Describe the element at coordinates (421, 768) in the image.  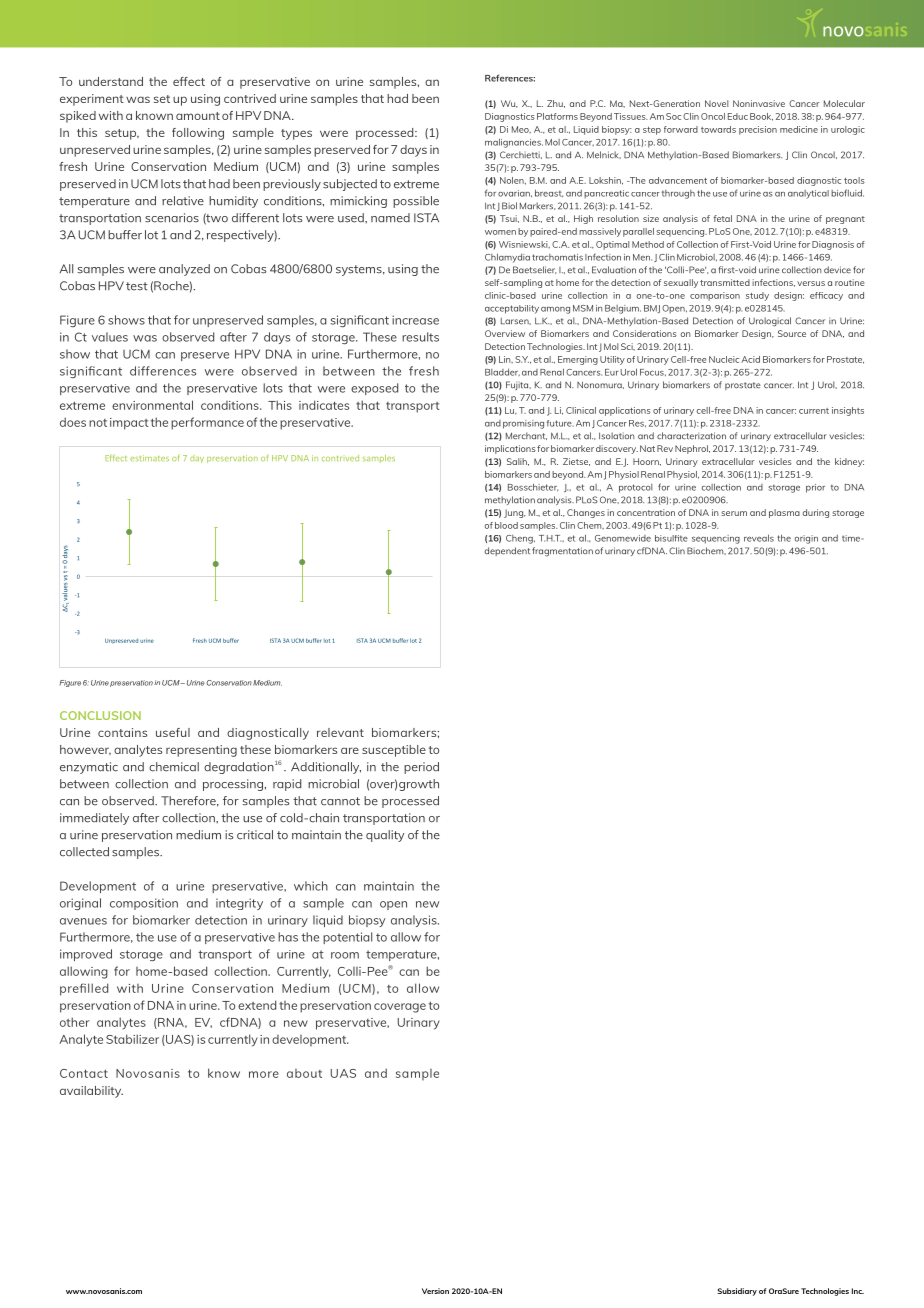
I see `period` at that location.
